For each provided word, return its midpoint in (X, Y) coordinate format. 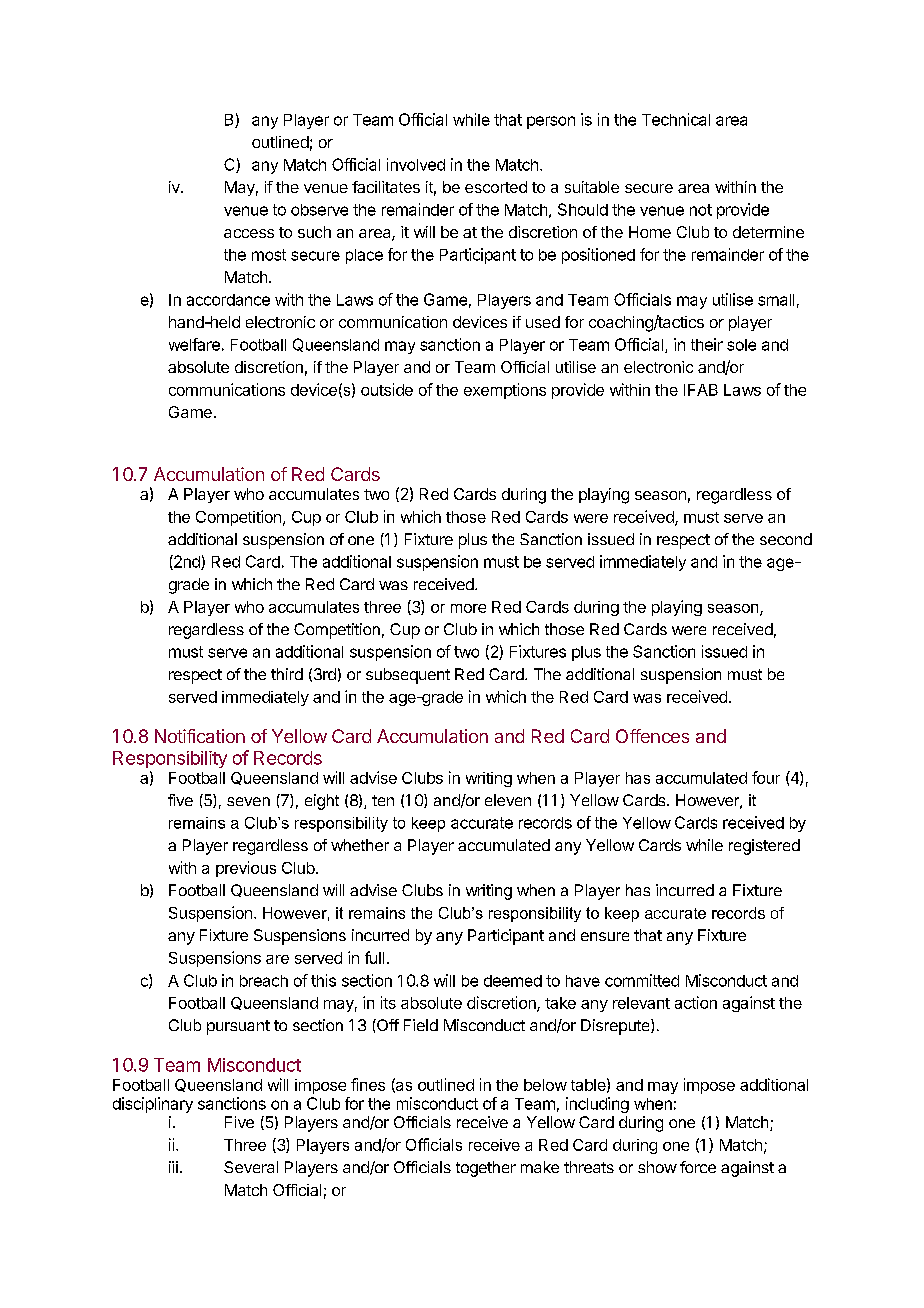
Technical (676, 119)
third (287, 674)
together (486, 1169)
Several (251, 1167)
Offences (652, 736)
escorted (496, 187)
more (468, 608)
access (249, 233)
